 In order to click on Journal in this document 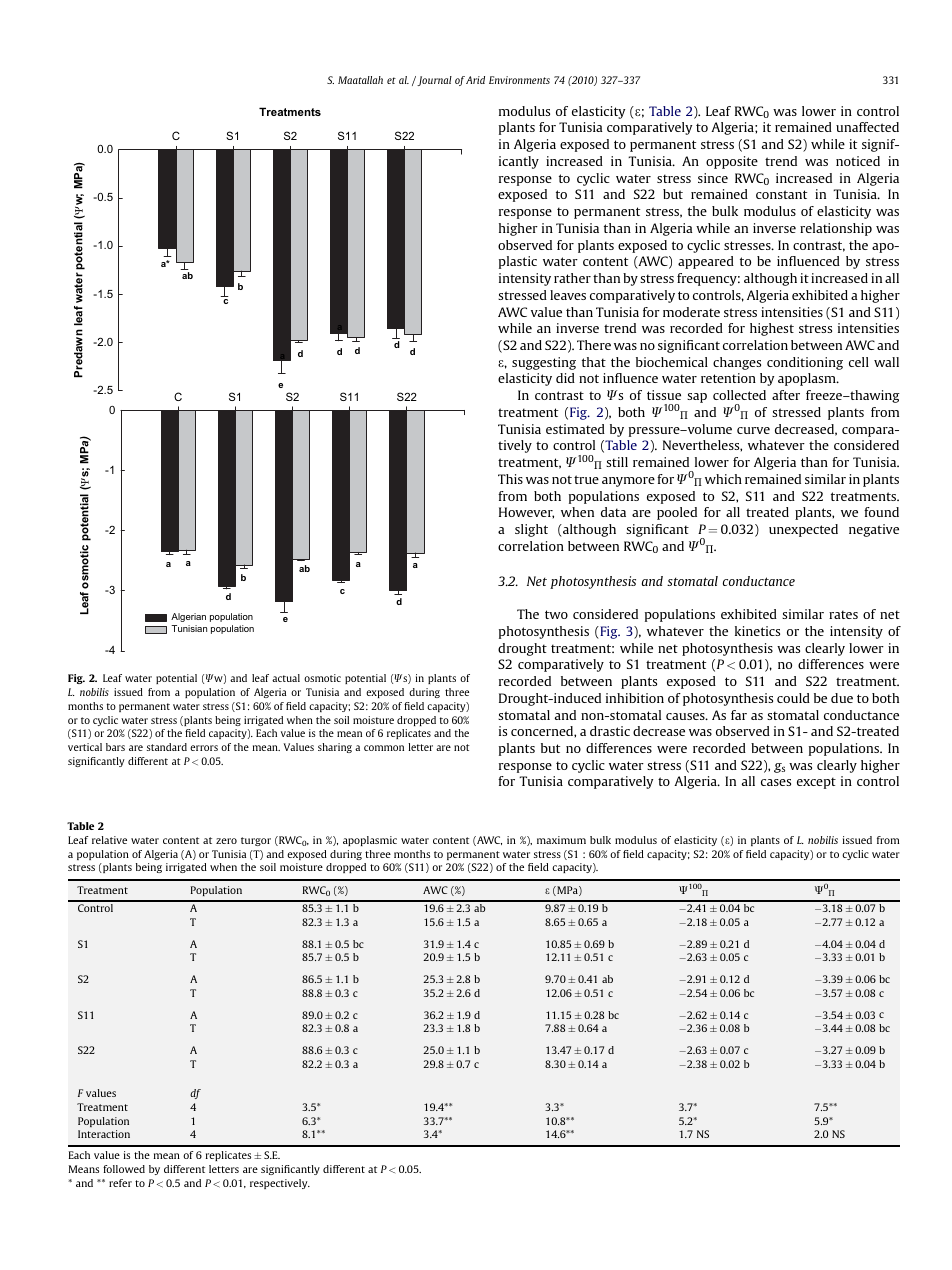, I will do `click(433, 81)`.
